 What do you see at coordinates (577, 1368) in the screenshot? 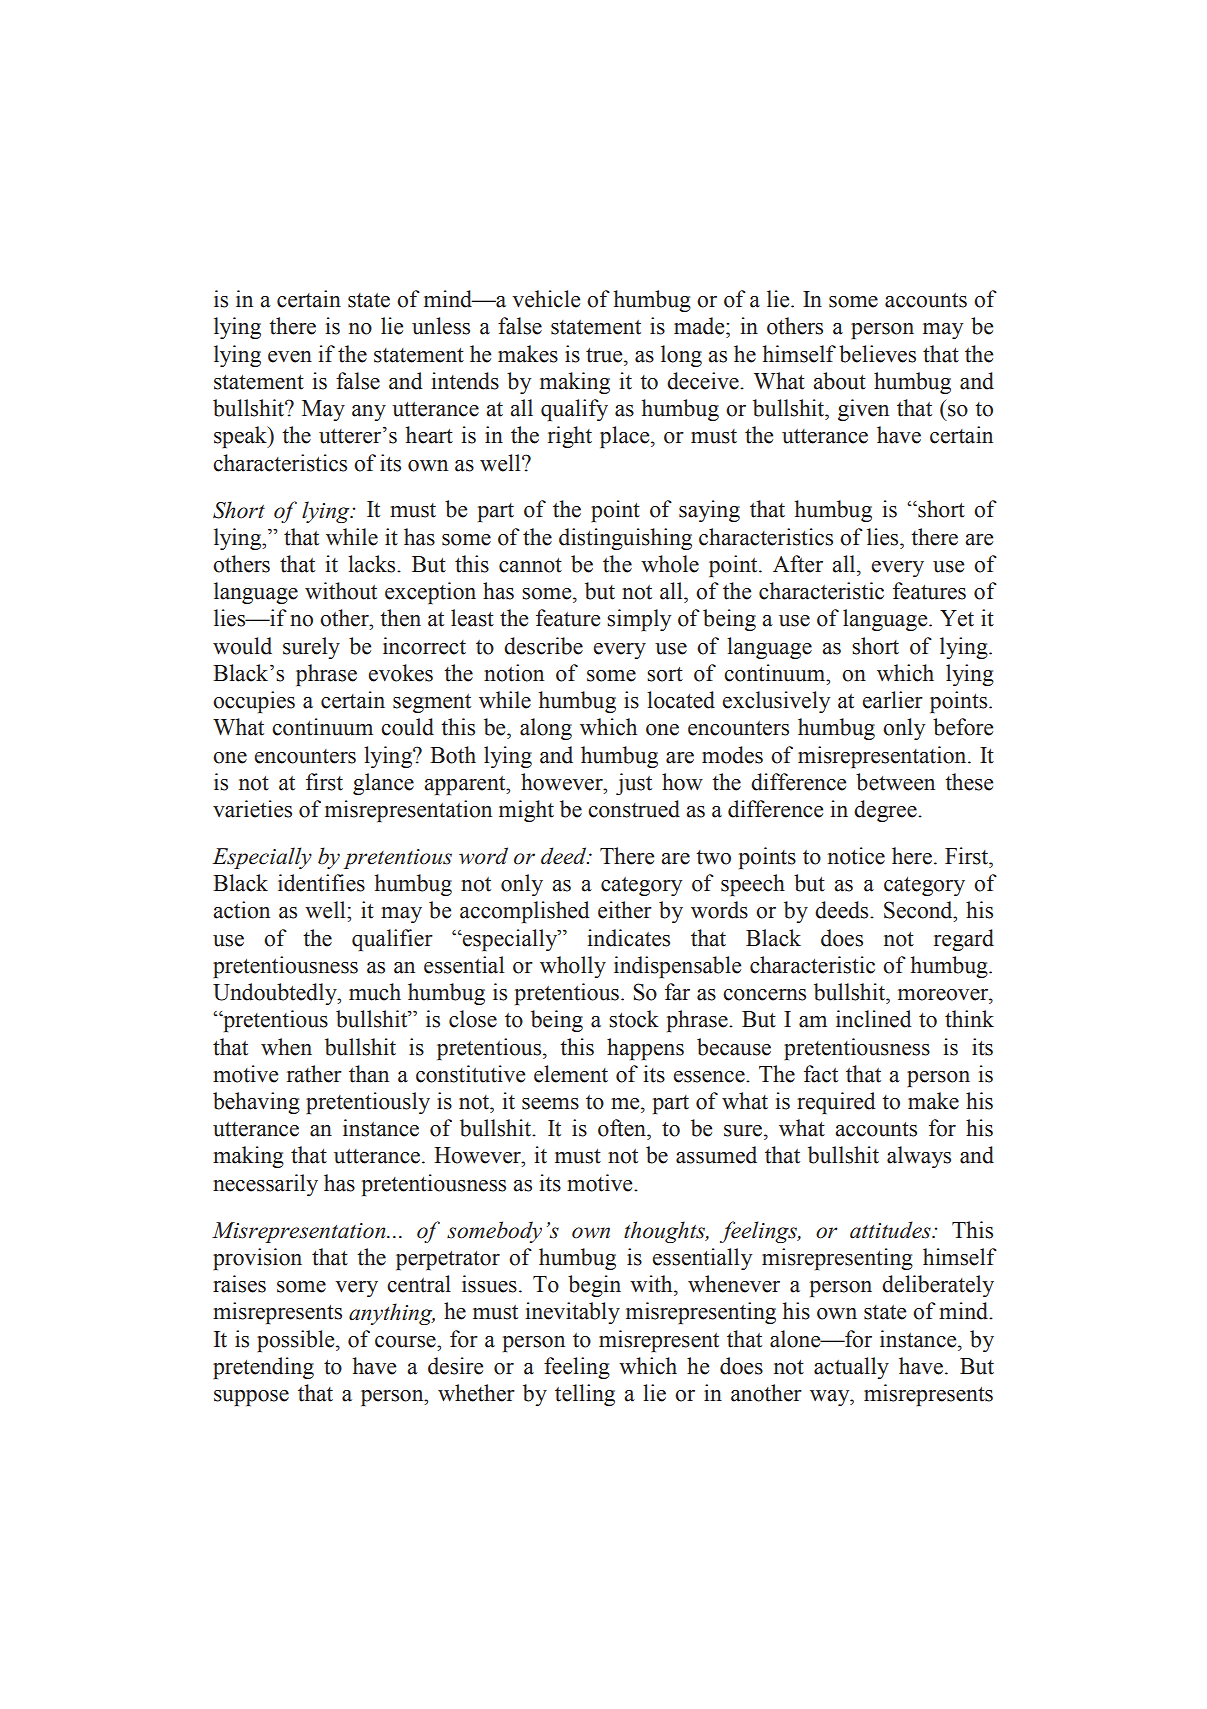
I see `feeling` at bounding box center [577, 1368].
